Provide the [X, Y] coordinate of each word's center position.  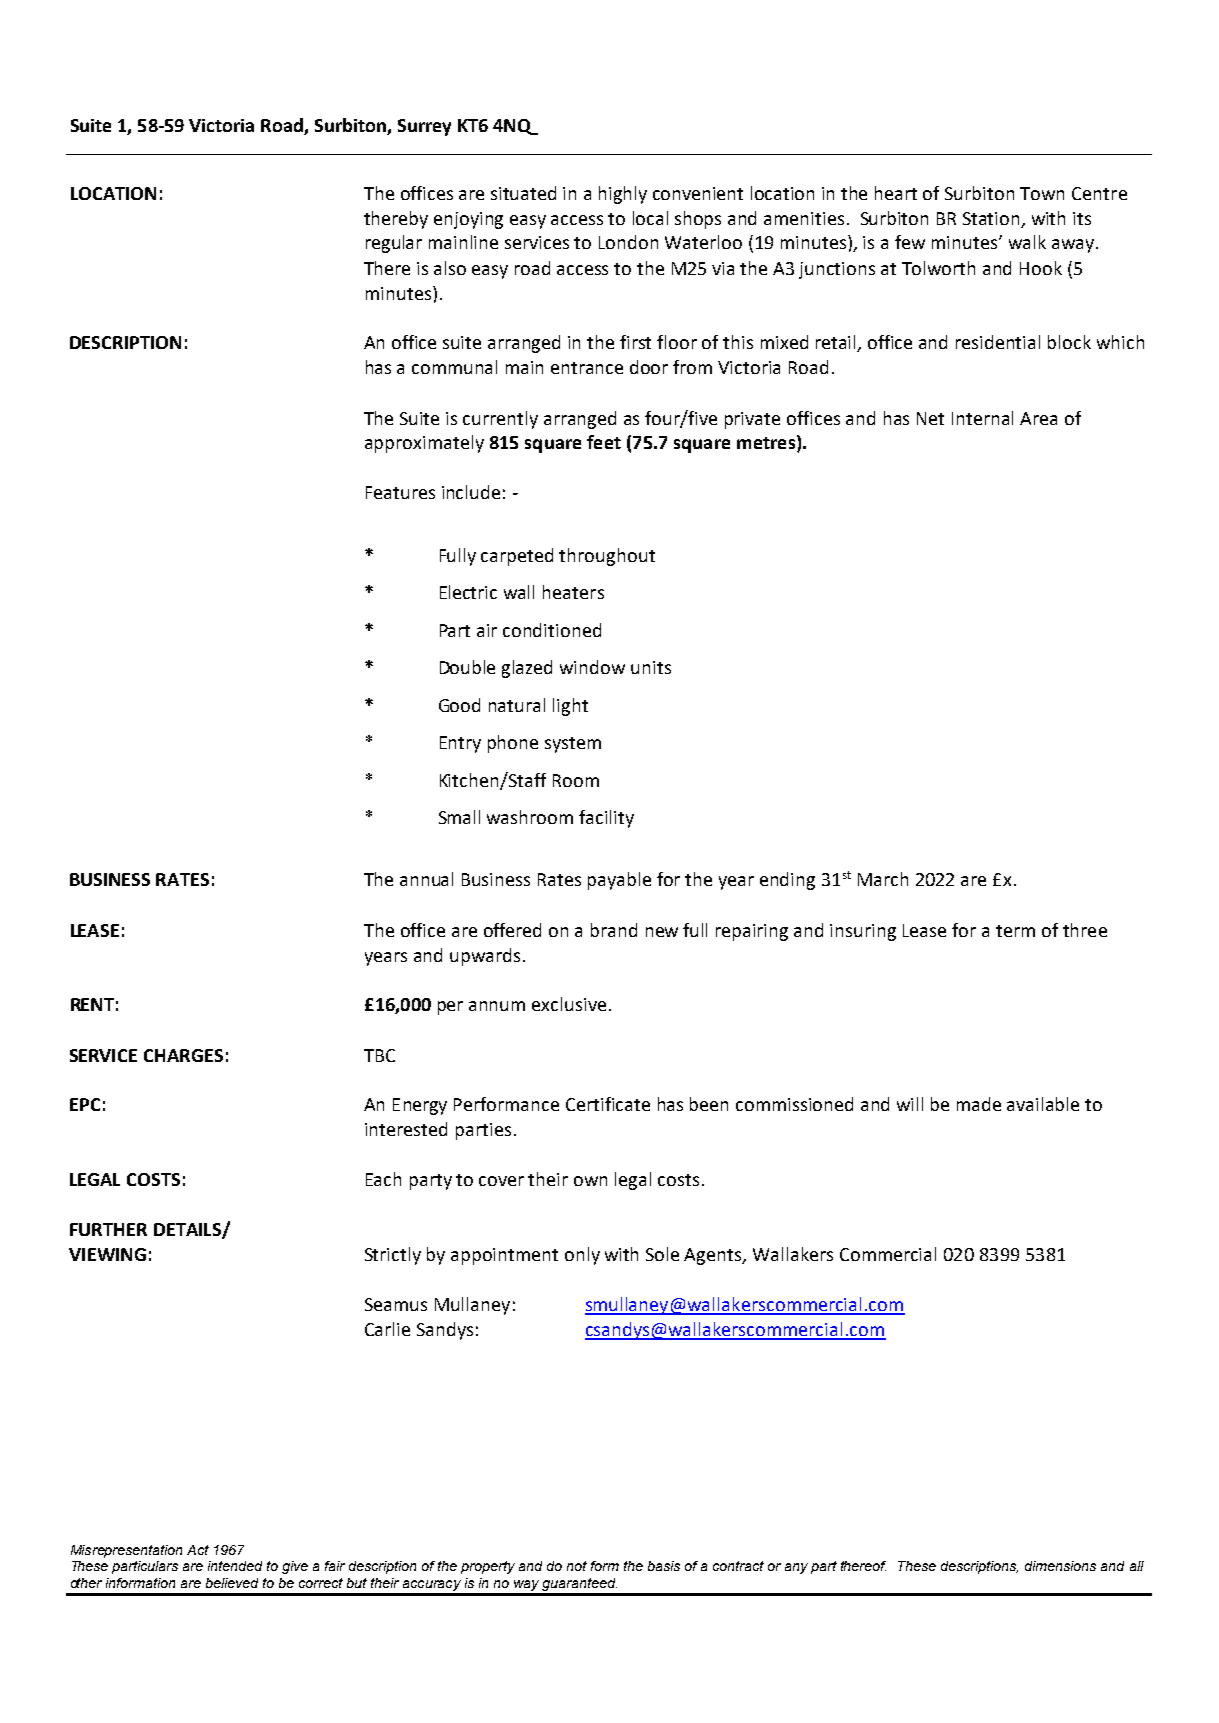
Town [1042, 193]
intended [235, 1566]
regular [394, 244]
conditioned [552, 630]
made [979, 1104]
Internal [982, 418]
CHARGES [183, 1055]
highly [623, 195]
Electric [468, 592]
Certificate [608, 1104]
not [577, 1566]
